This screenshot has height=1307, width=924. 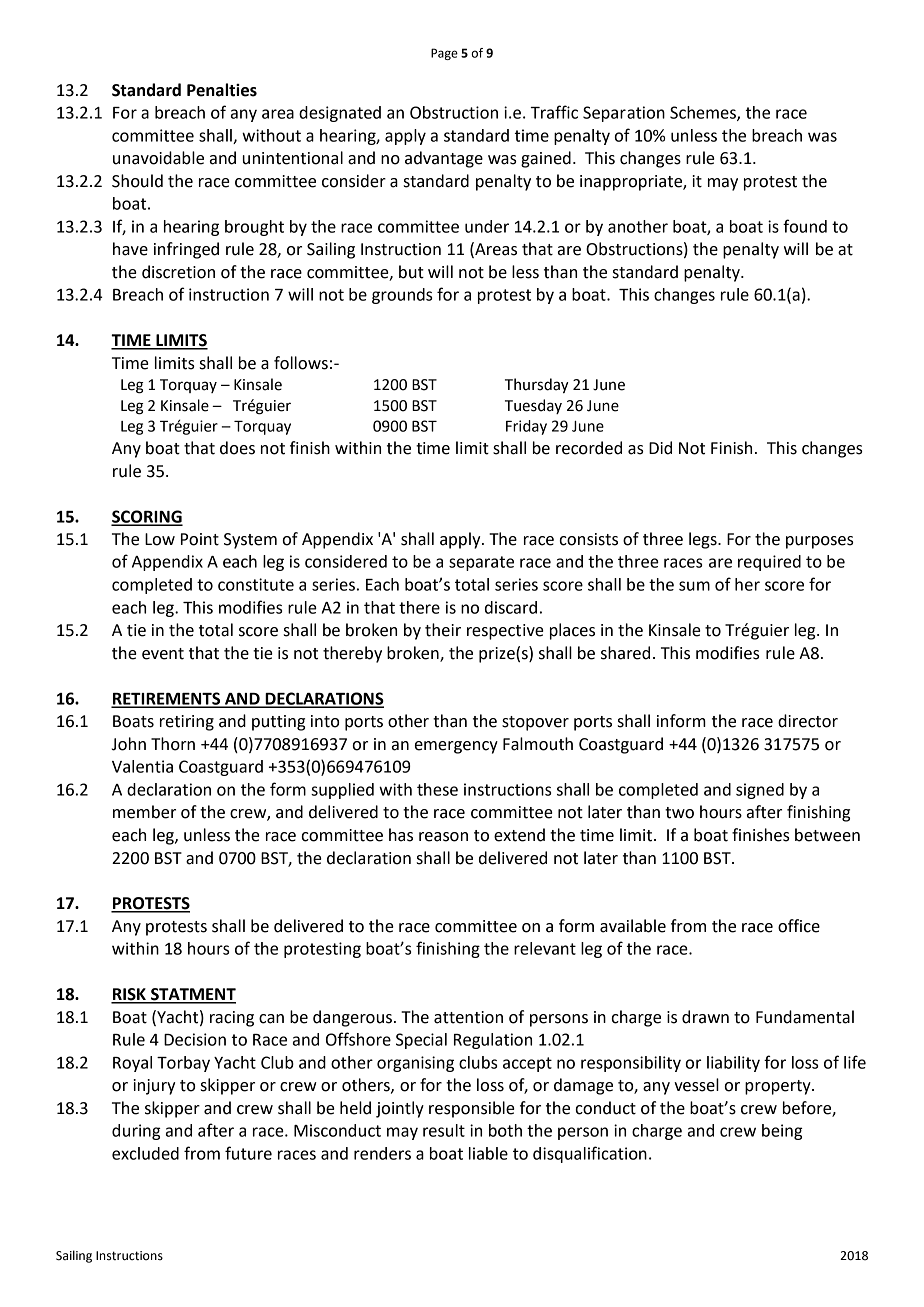 I want to click on Schemes, so click(x=704, y=113).
